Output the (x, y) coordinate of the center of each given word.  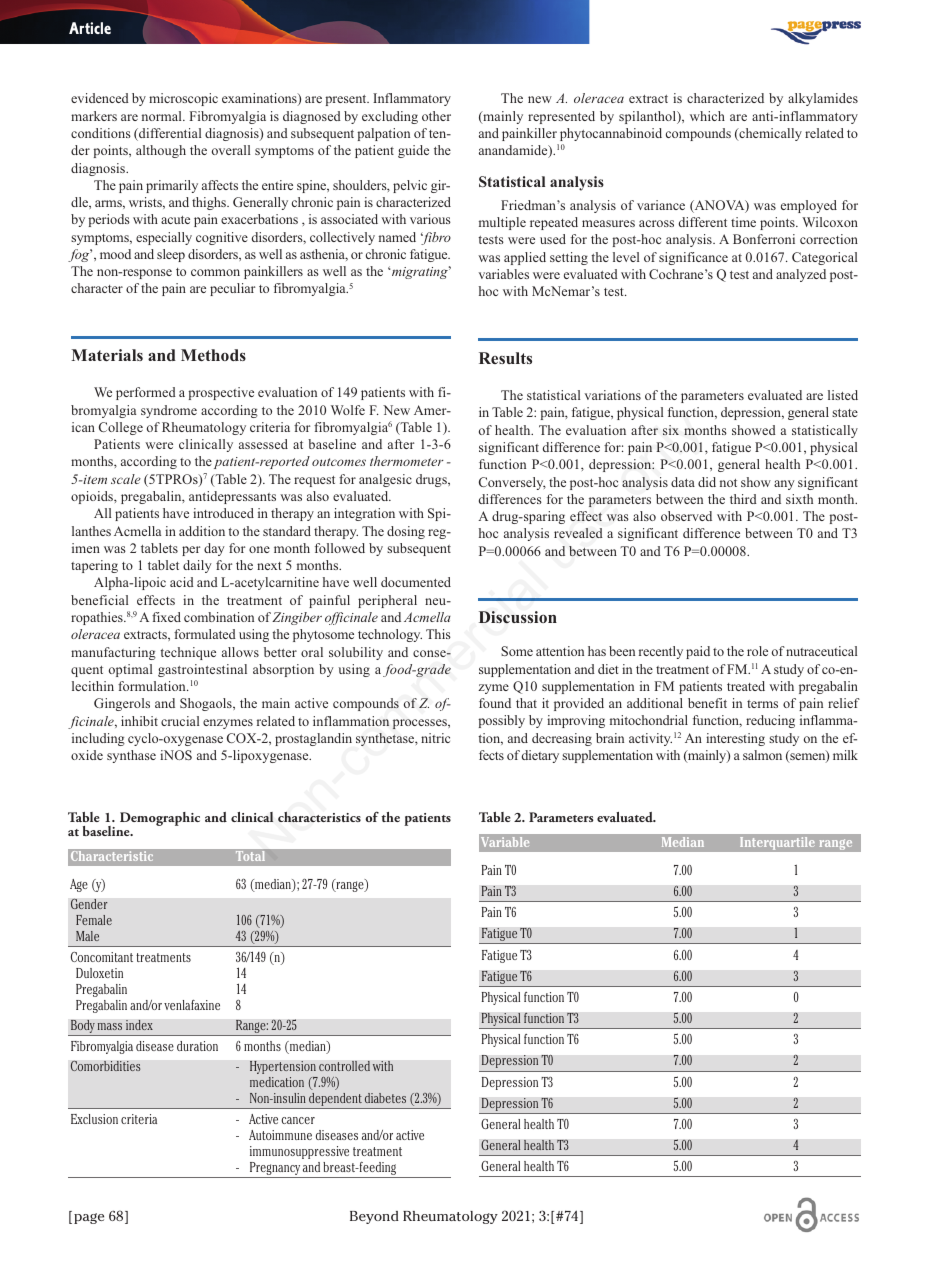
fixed (166, 617)
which (707, 116)
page (89, 1218)
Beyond (374, 1217)
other (436, 116)
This (438, 634)
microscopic (183, 99)
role (757, 651)
